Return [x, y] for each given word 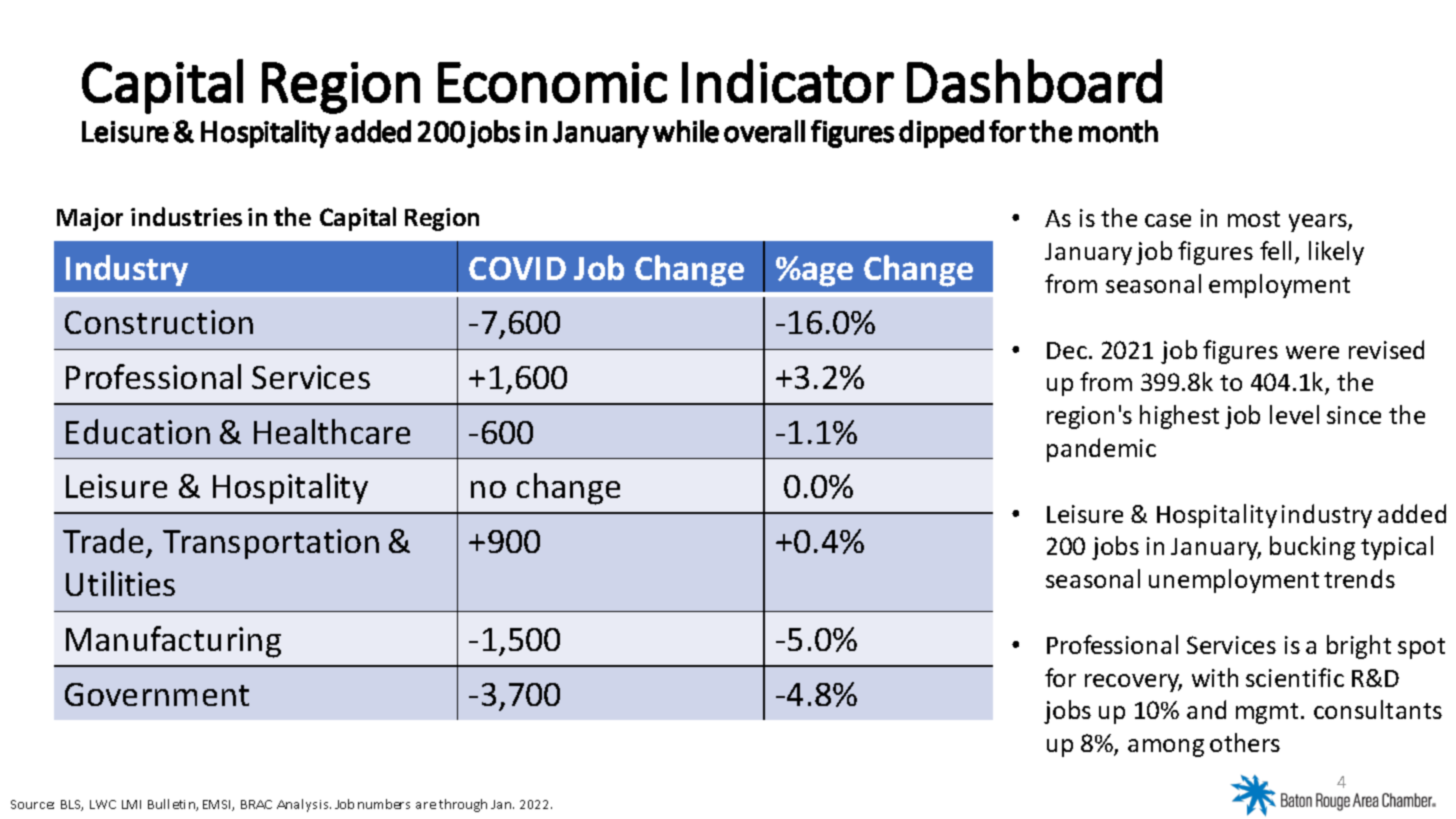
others [1245, 742]
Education [138, 431]
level [1294, 414]
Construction [159, 322]
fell [1275, 250]
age [827, 274]
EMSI [218, 805]
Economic [552, 82]
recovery [1133, 683]
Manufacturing [173, 642]
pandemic [1101, 450]
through [463, 805]
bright [1359, 647]
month [1118, 131]
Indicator [788, 81]
